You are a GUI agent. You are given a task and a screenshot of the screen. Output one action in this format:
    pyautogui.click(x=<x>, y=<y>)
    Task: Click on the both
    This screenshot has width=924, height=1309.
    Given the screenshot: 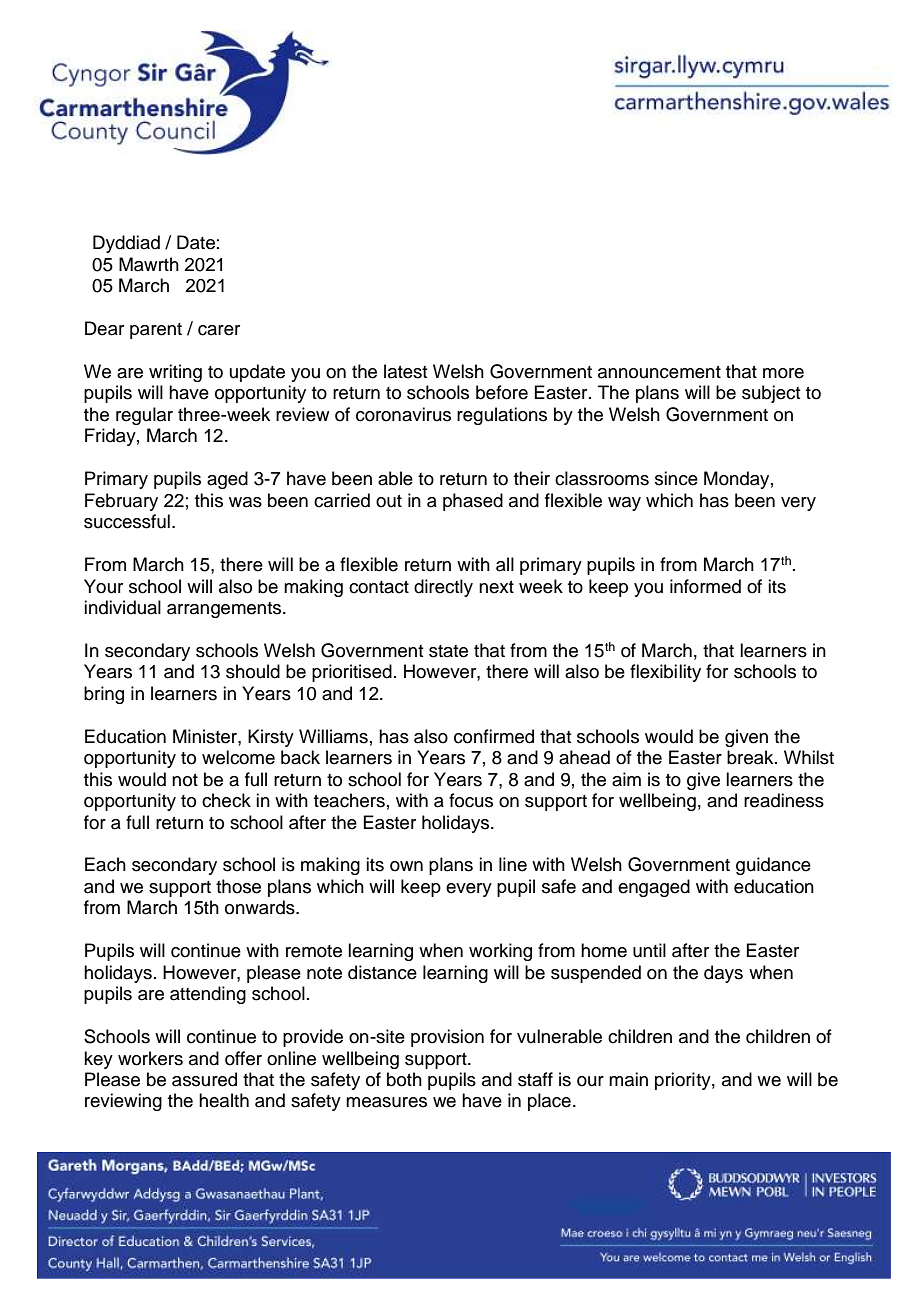 What is the action you would take?
    pyautogui.click(x=404, y=1079)
